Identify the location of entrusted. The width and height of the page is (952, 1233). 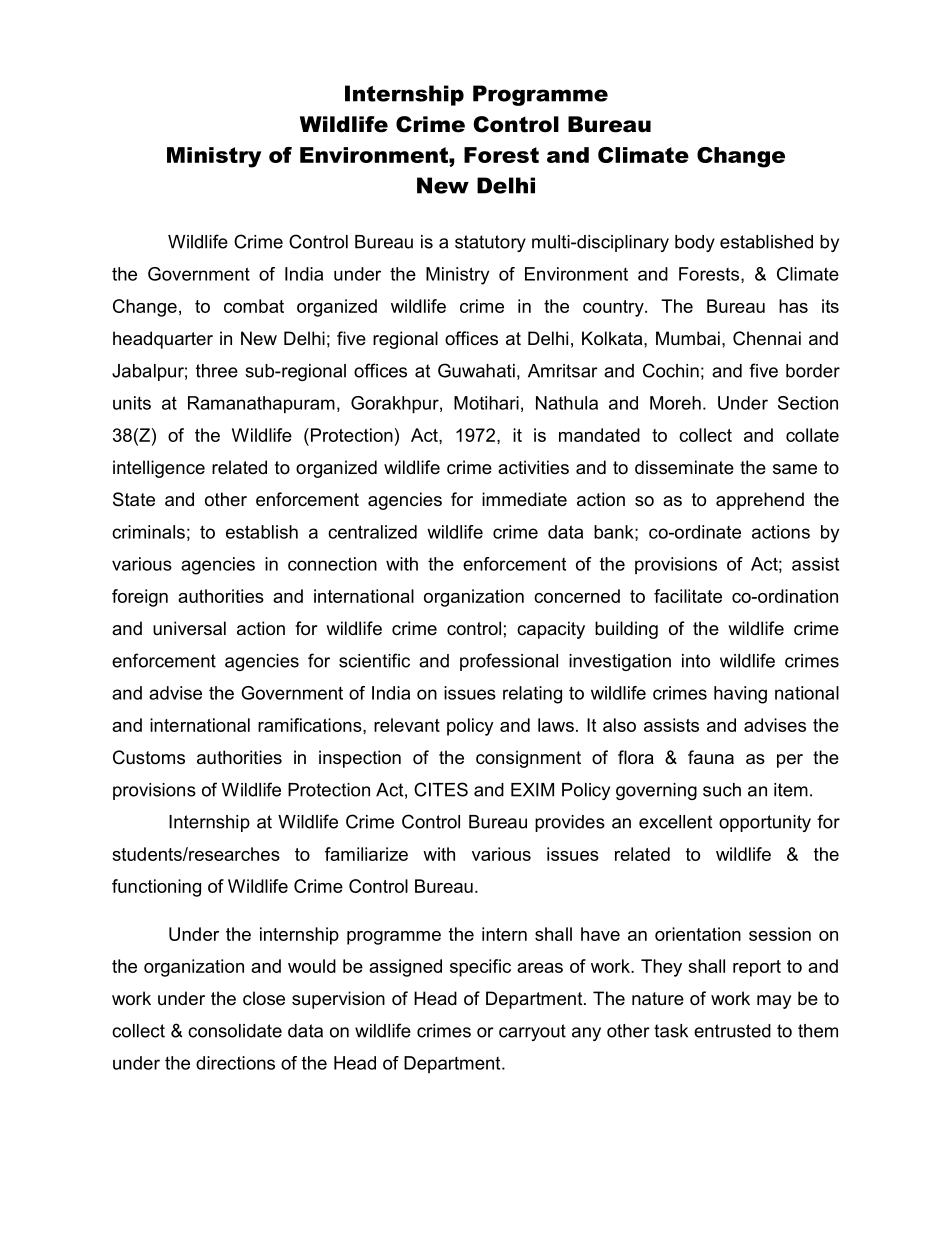
(732, 1031).
